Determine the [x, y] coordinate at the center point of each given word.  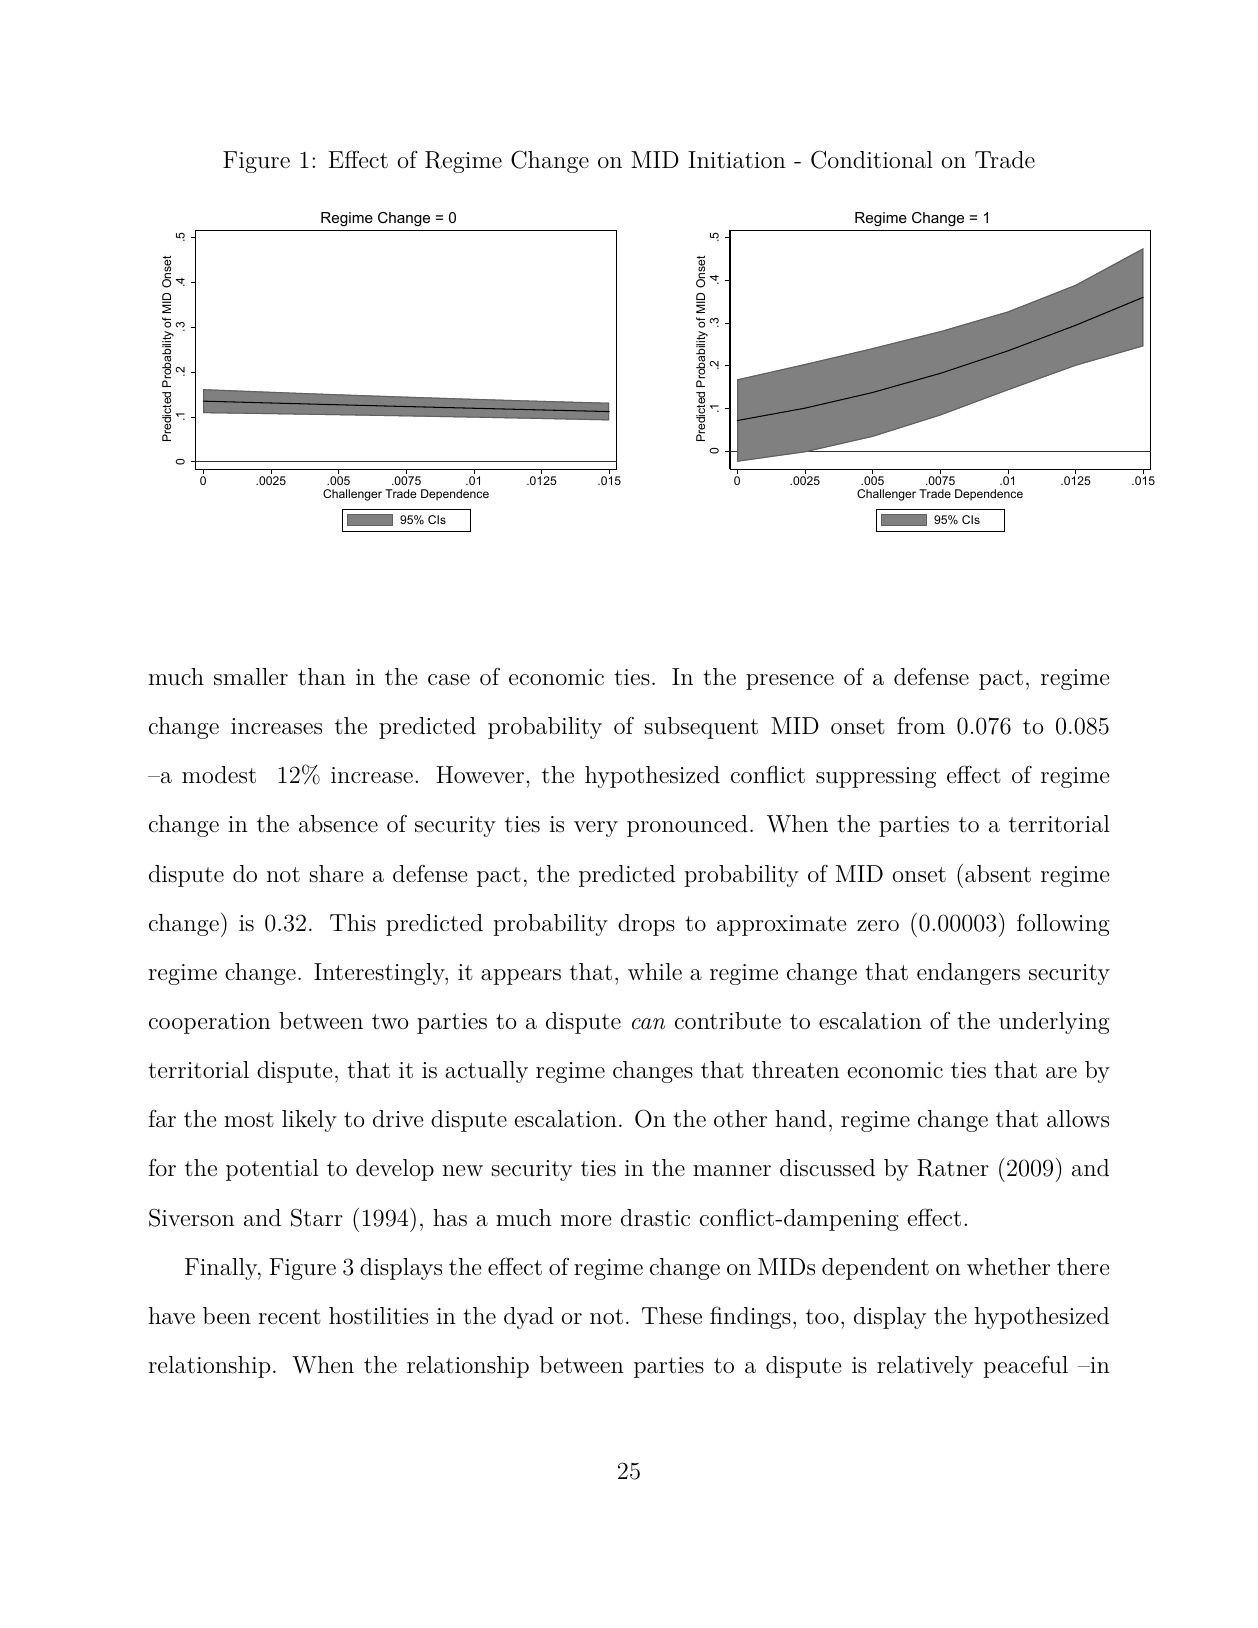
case [449, 680]
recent [289, 1317]
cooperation [210, 1023]
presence [790, 682]
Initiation [737, 160]
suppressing [876, 777]
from [921, 726]
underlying [1054, 1023]
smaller [251, 677]
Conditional [872, 159]
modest [219, 775]
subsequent [701, 728]
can [648, 1024]
